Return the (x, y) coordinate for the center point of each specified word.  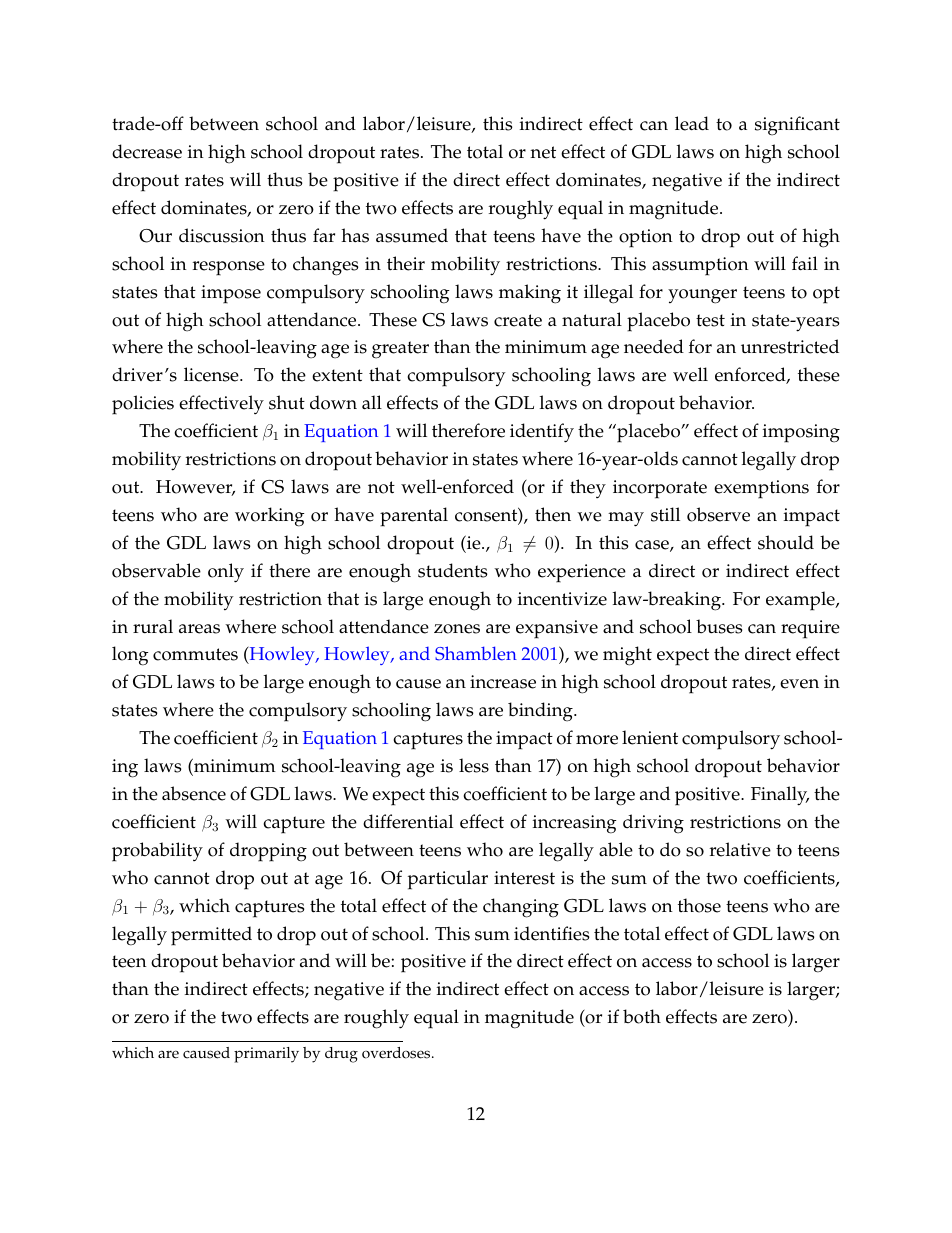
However (195, 488)
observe (718, 514)
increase (503, 682)
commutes (195, 654)
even (799, 684)
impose (231, 294)
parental (414, 517)
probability (157, 852)
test (710, 320)
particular (448, 880)
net (543, 152)
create (518, 320)
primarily (266, 1055)
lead (692, 123)
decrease (147, 151)
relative (740, 849)
